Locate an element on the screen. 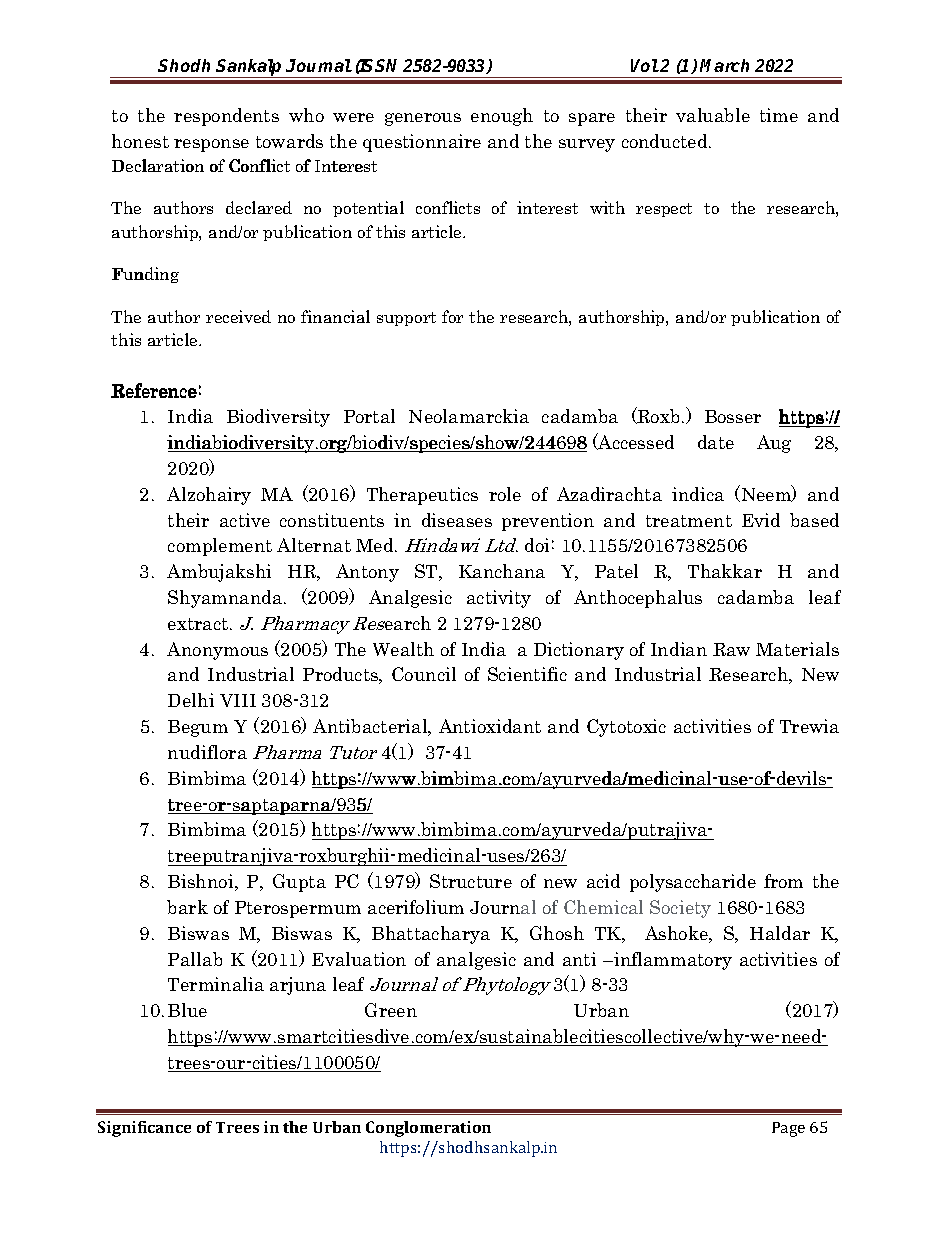 This screenshot has width=952, height=1233. polysaccharide is located at coordinates (693, 883).
